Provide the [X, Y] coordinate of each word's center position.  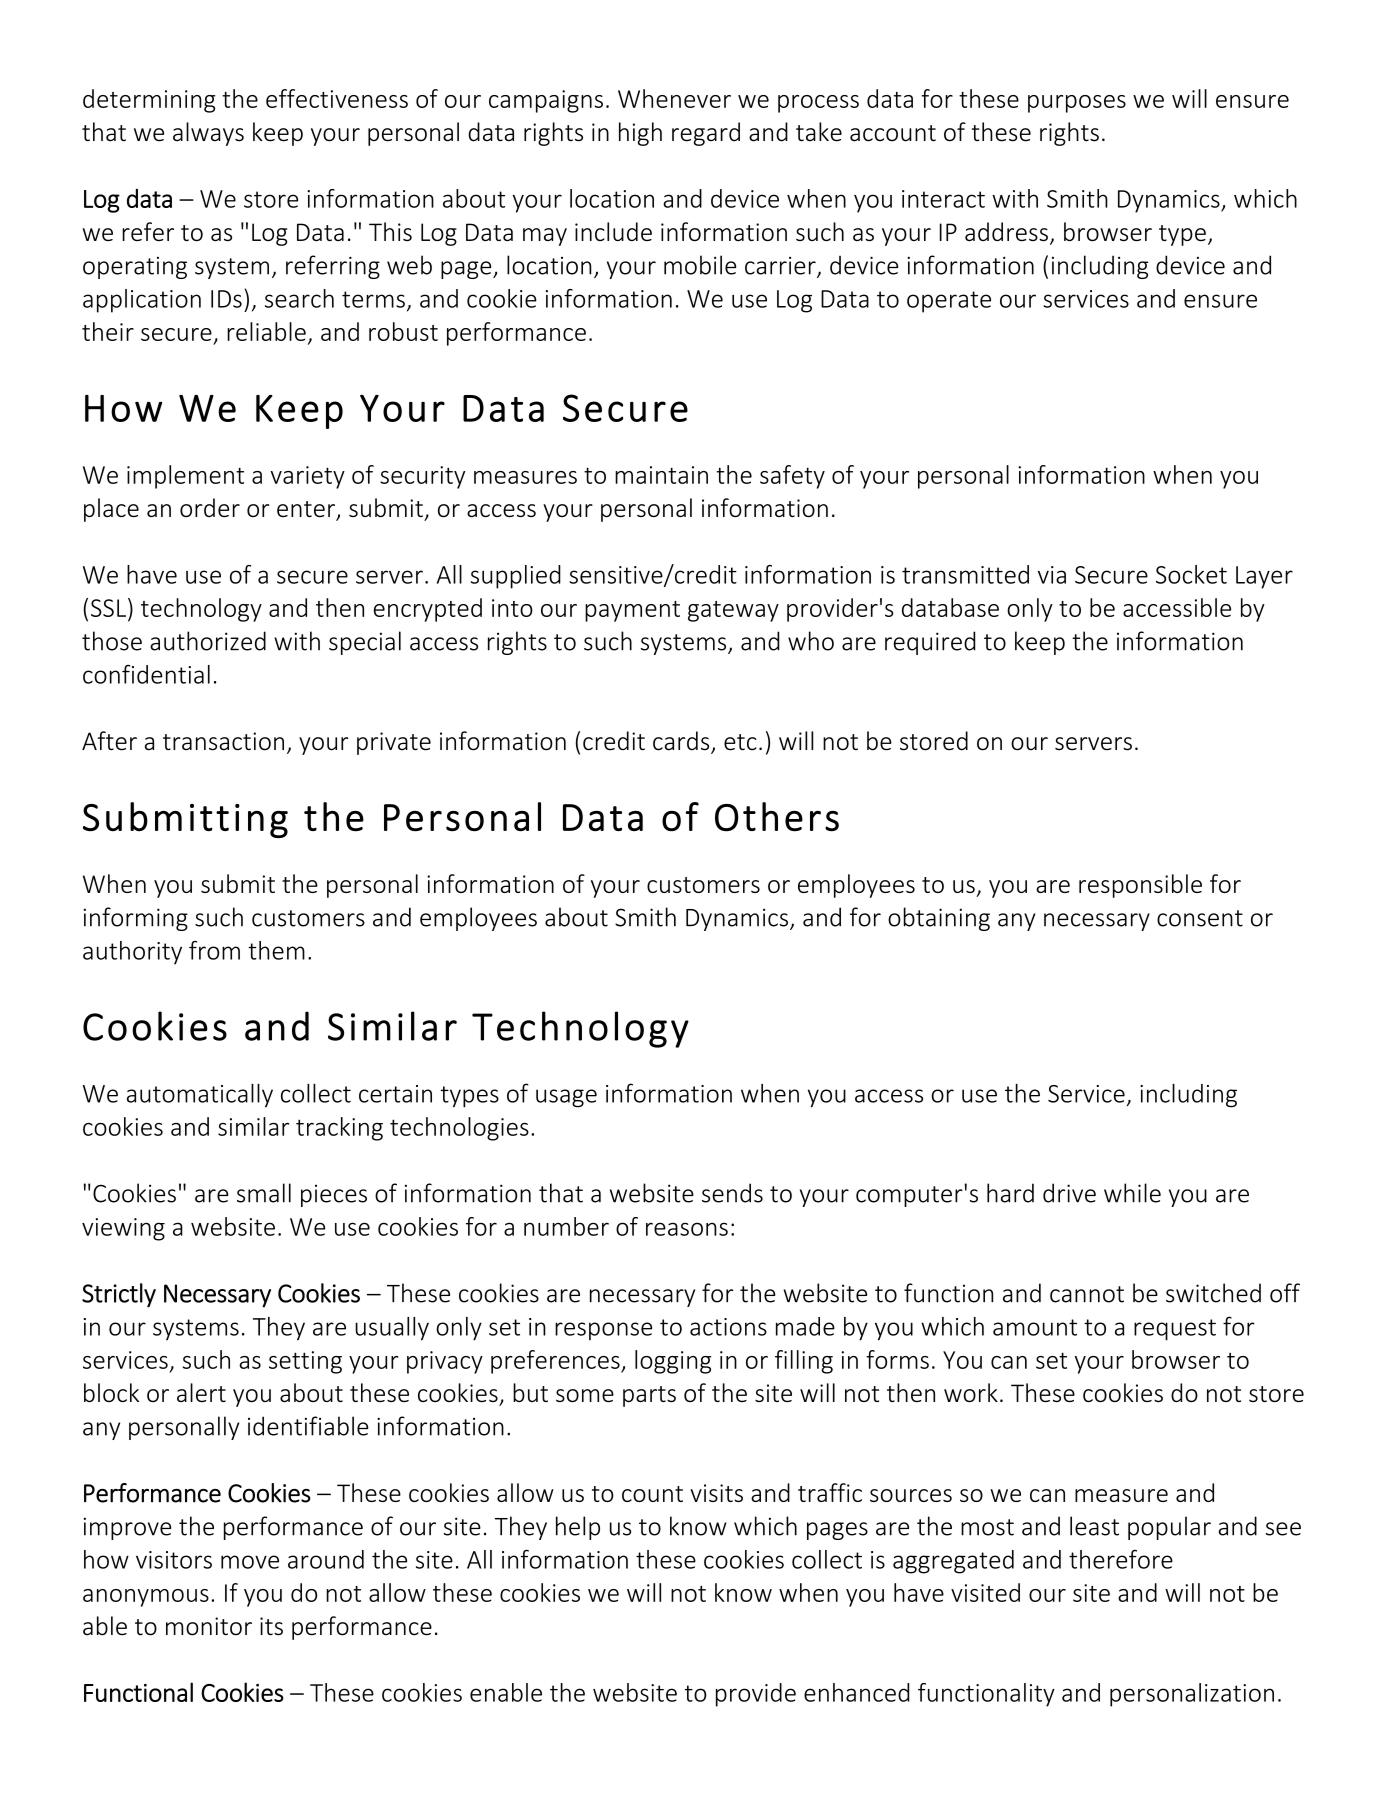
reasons [687, 1229]
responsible [1140, 886]
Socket [1191, 574]
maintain [661, 475]
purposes [1077, 104]
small [264, 1193]
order [210, 507]
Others [777, 817]
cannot [1087, 1294]
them [276, 950]
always [208, 134]
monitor [209, 1626]
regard [706, 134]
